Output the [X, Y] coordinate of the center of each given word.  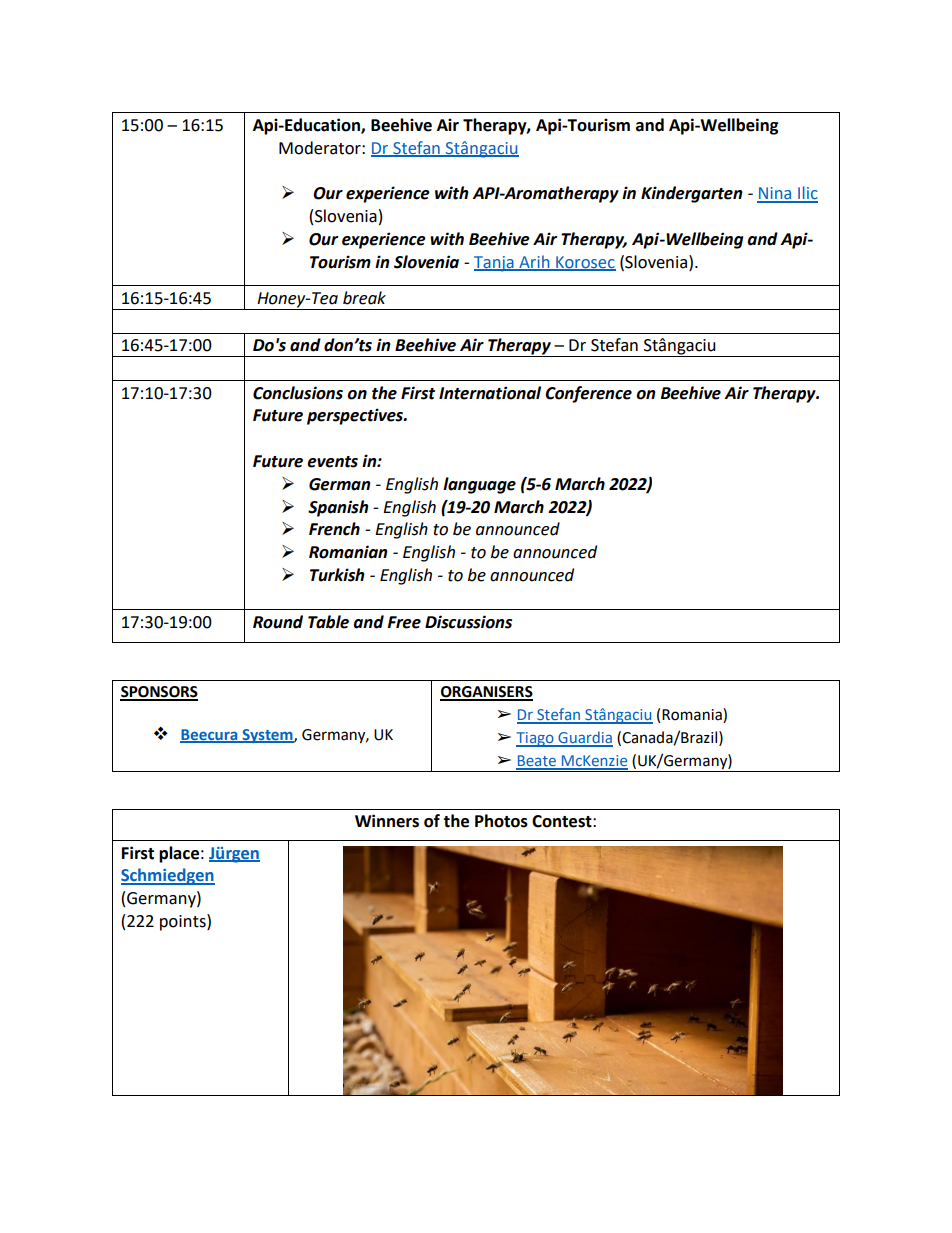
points [184, 922]
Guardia [584, 738]
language [479, 485]
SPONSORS [159, 693]
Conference [588, 394]
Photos [501, 821]
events [332, 462]
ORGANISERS [486, 693]
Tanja [495, 264]
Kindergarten [692, 194]
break [364, 298]
